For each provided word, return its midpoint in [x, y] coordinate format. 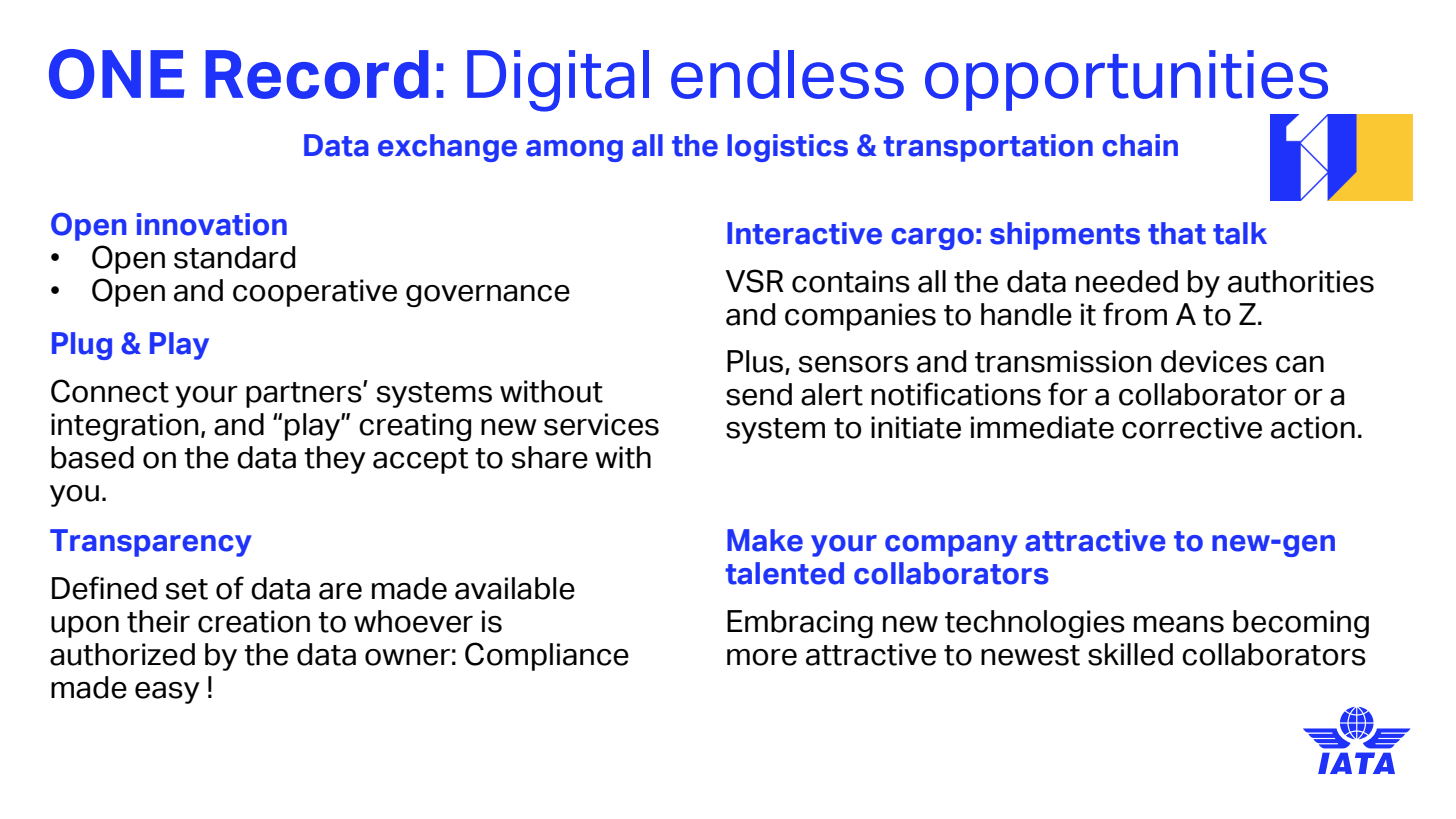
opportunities [1126, 80]
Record [317, 74]
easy [167, 693]
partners [305, 395]
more [762, 657]
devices [1214, 361]
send [759, 394]
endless [787, 74]
